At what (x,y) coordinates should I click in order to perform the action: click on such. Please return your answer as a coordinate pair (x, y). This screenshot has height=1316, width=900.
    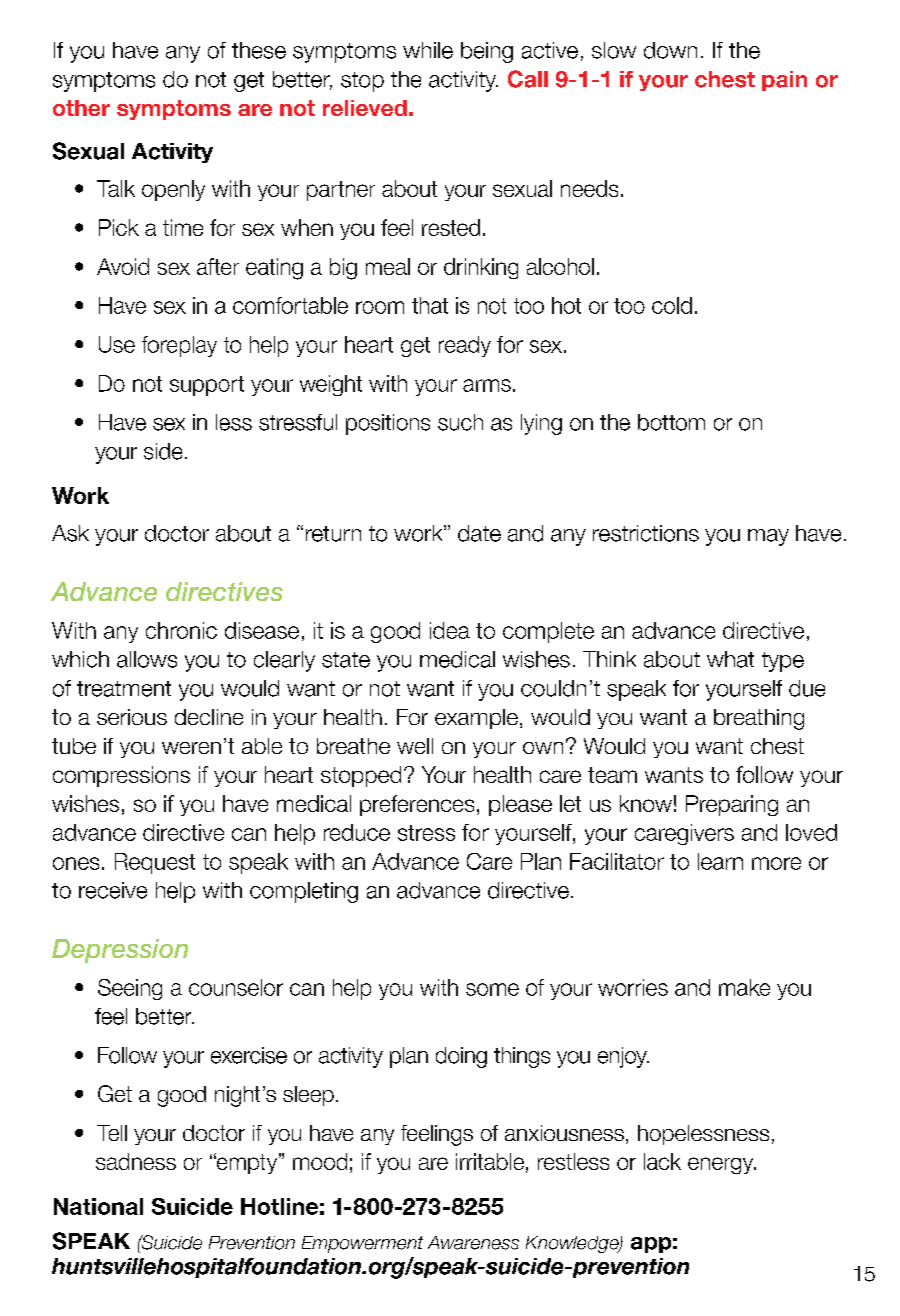
    Looking at the image, I should click on (460, 422).
